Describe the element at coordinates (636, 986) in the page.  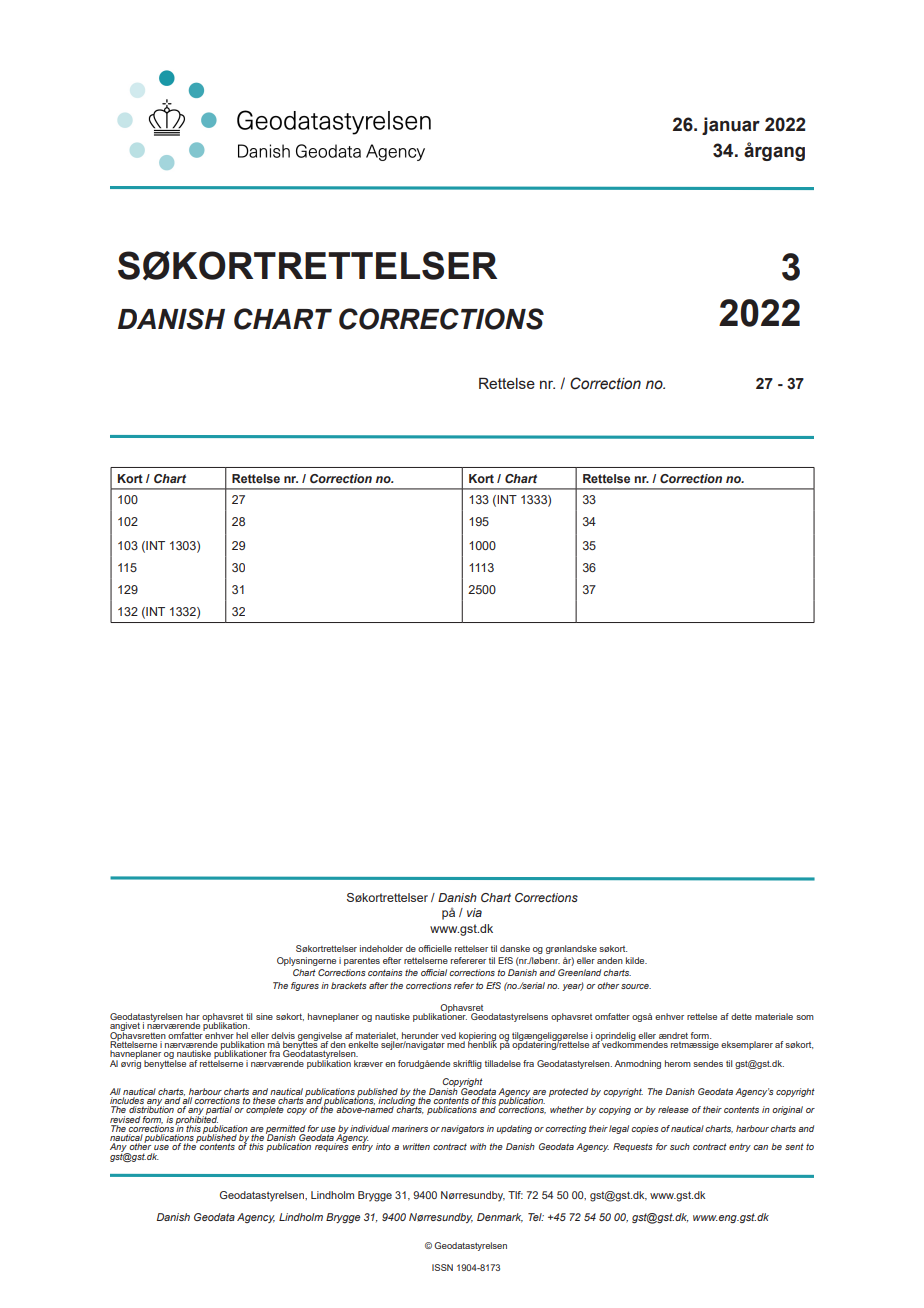
I see `source` at that location.
